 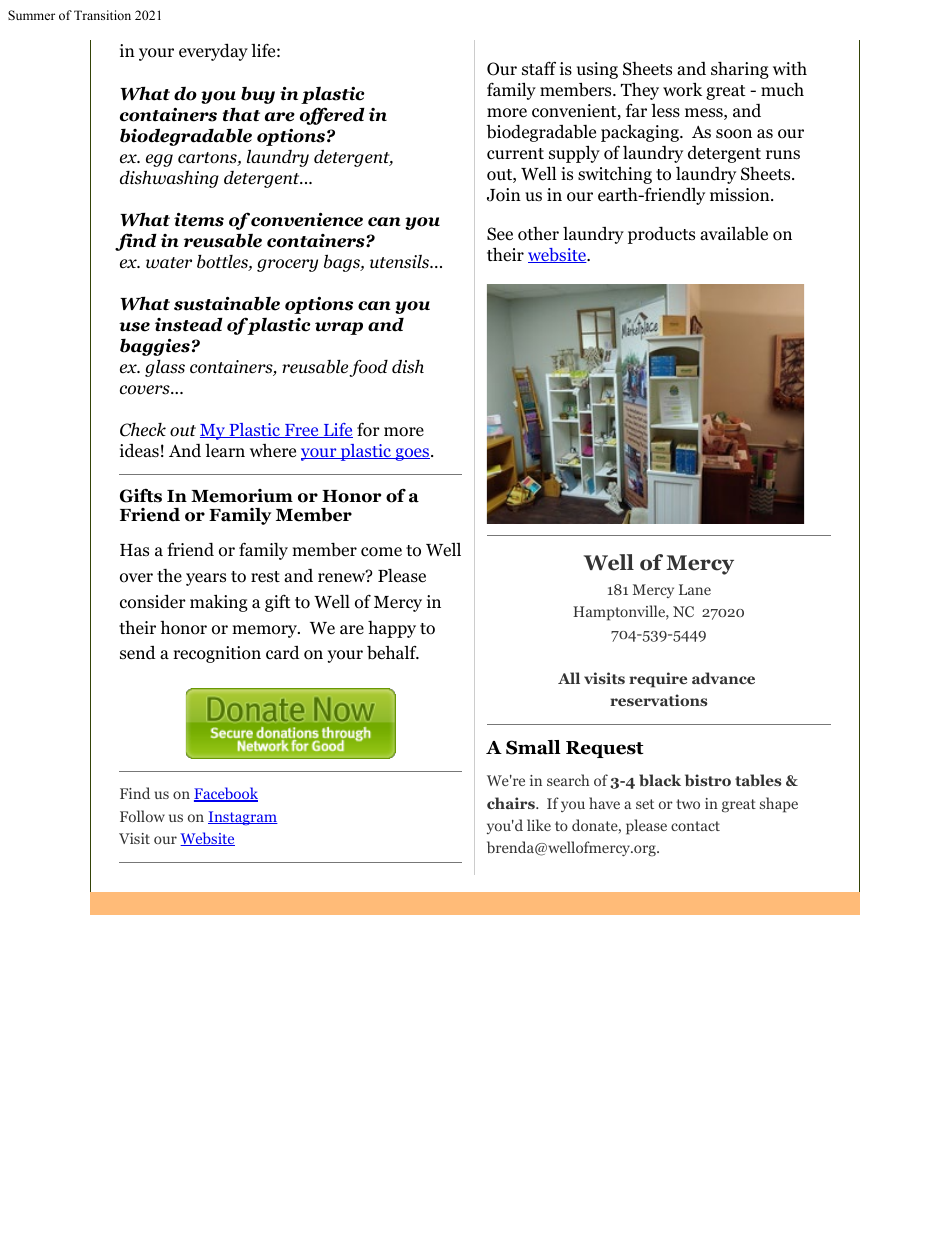 What do you see at coordinates (134, 327) in the screenshot?
I see `use` at bounding box center [134, 327].
